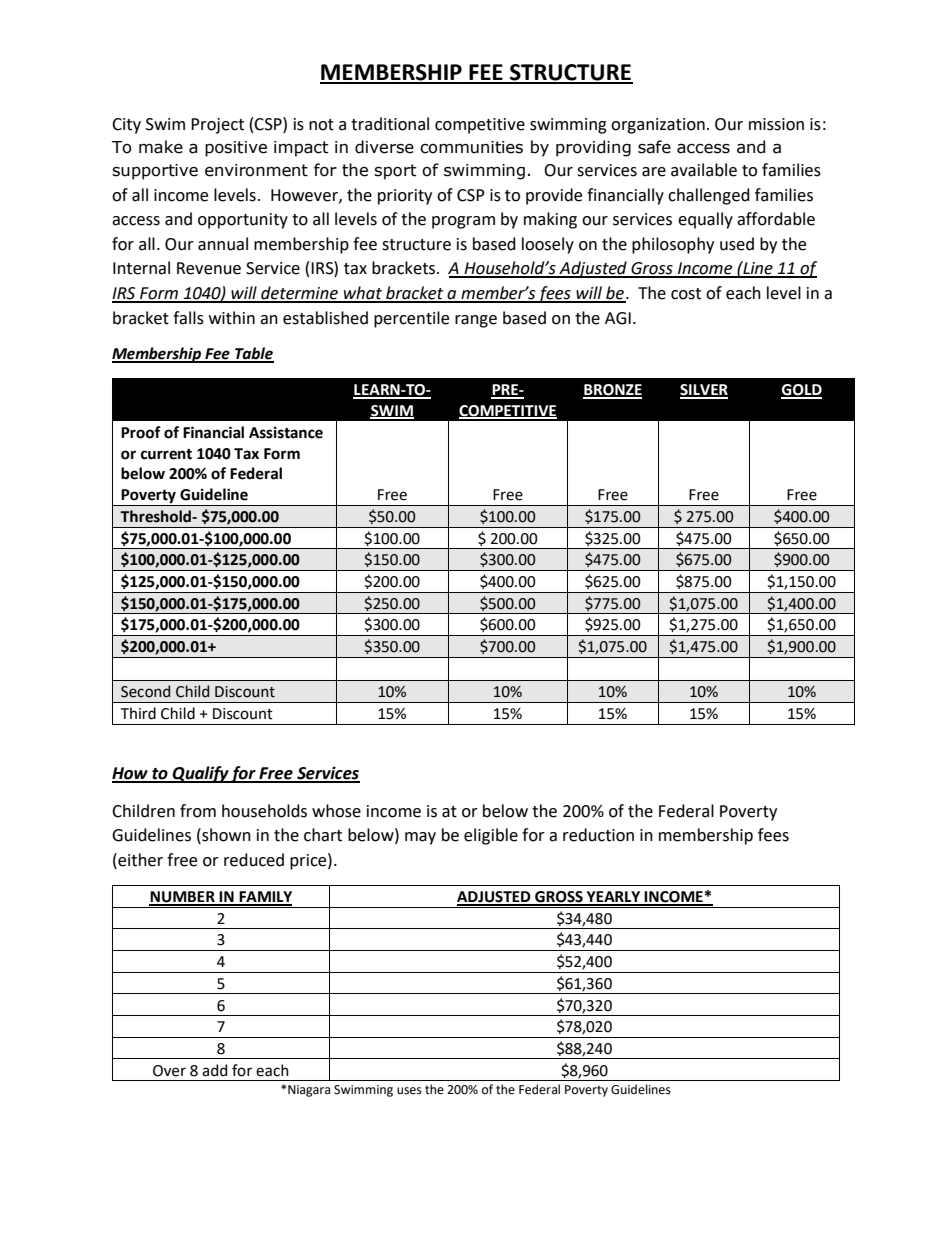 The image size is (952, 1233). I want to click on add, so click(214, 1070).
